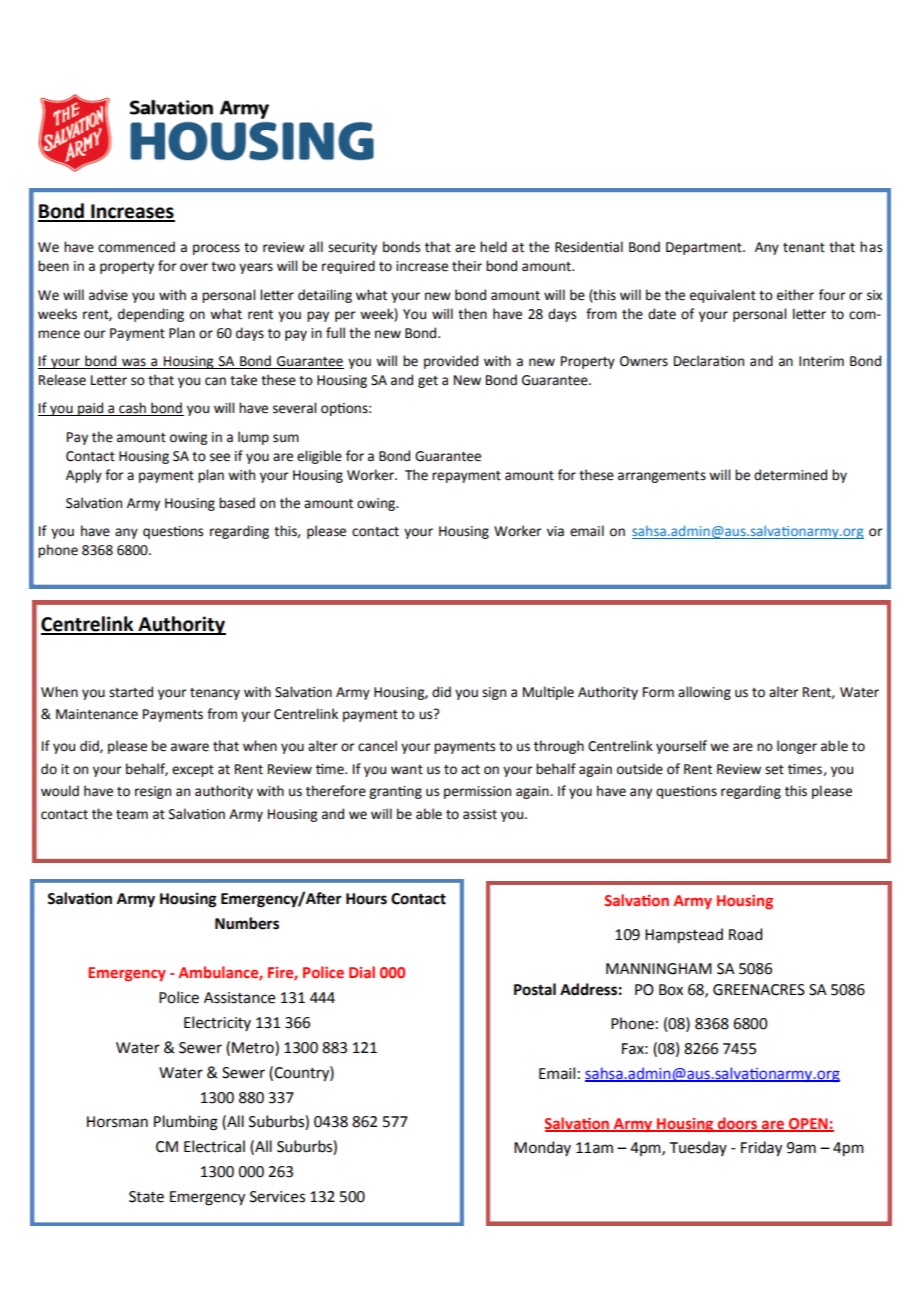 The height and width of the page is (1308, 924). Describe the element at coordinates (467, 266) in the page. I see `their` at that location.
